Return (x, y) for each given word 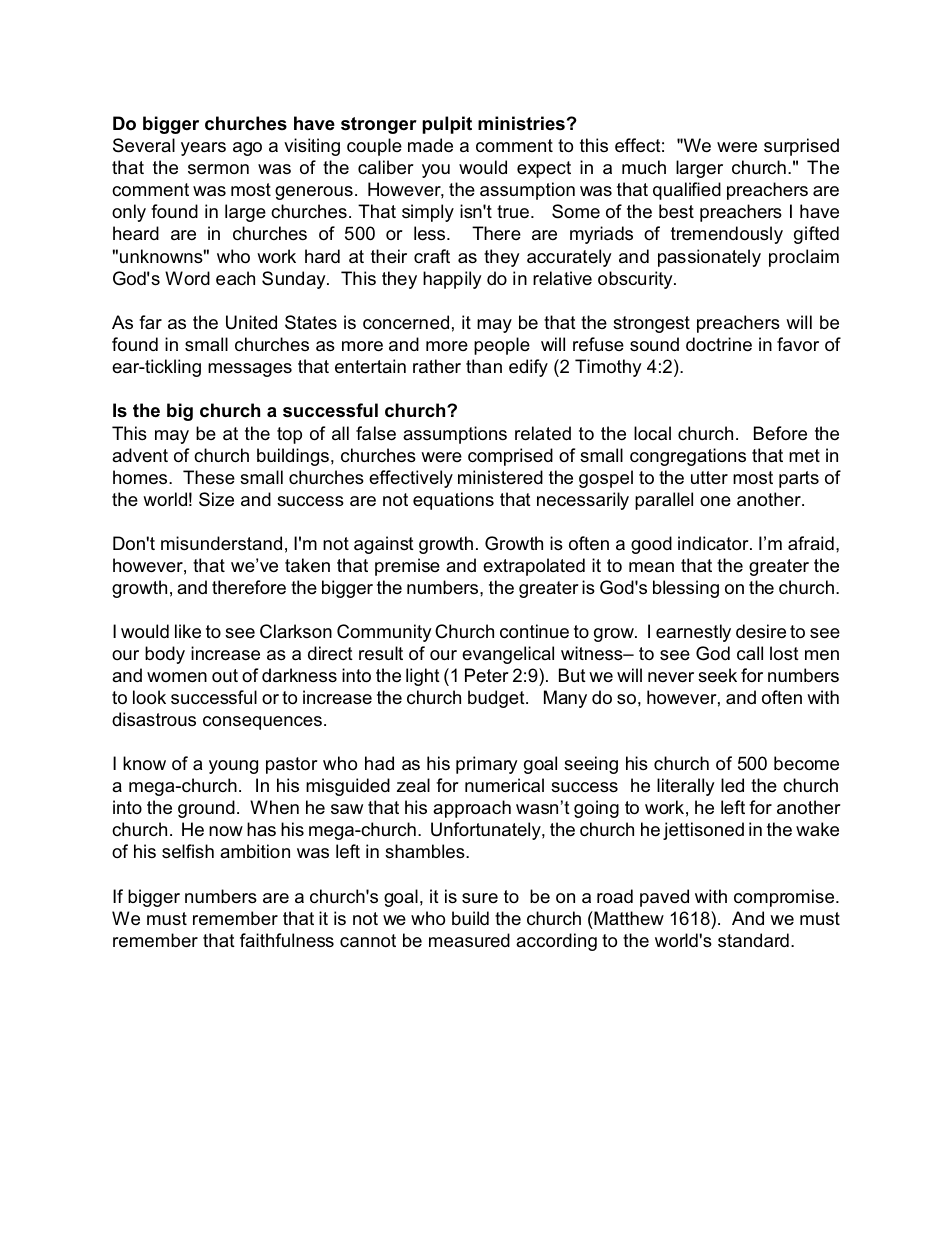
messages (250, 370)
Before (780, 433)
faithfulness (287, 940)
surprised (801, 147)
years (203, 149)
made (430, 145)
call (750, 653)
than (484, 366)
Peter (487, 675)
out (225, 675)
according (556, 942)
